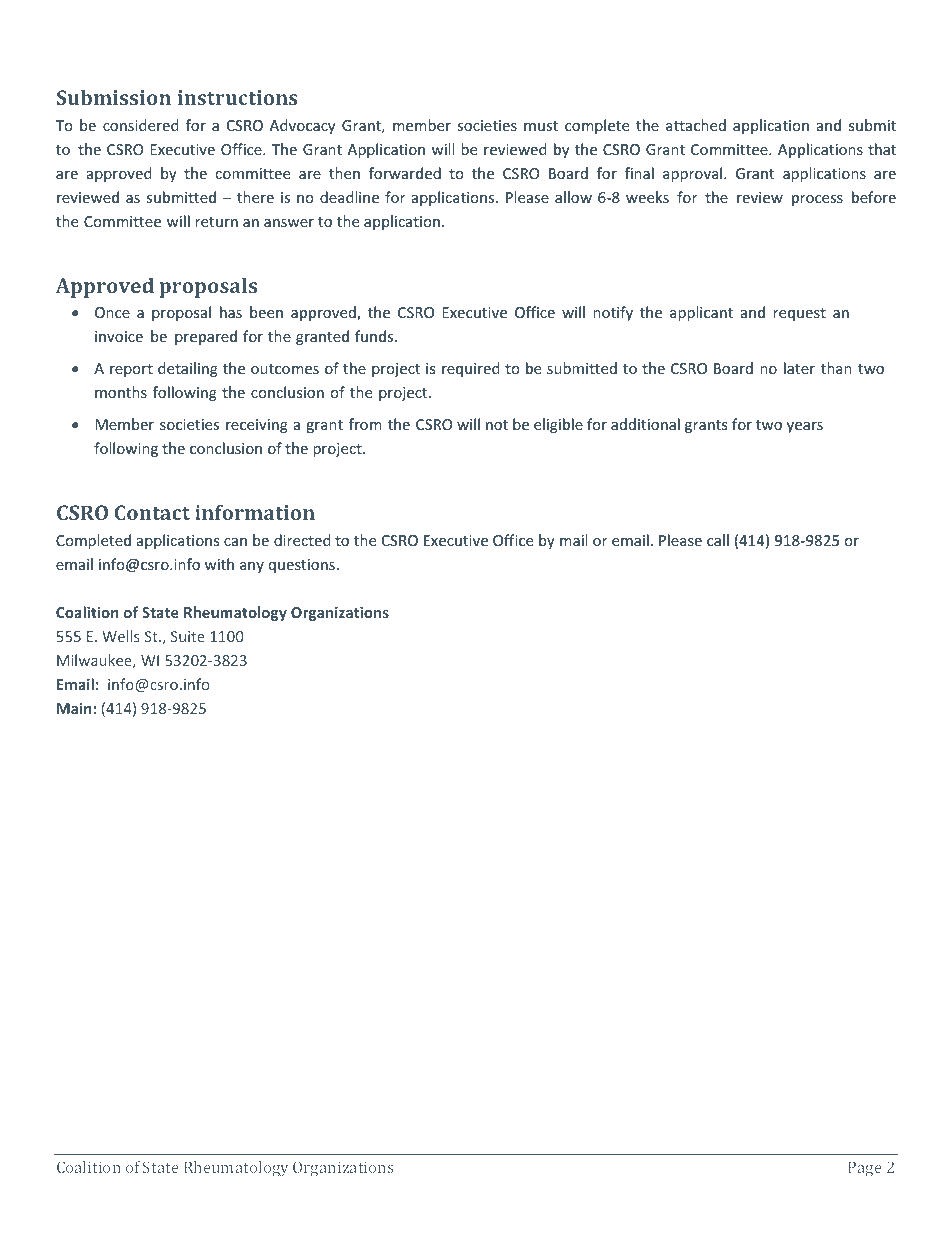  I want to click on Main, so click(74, 708).
